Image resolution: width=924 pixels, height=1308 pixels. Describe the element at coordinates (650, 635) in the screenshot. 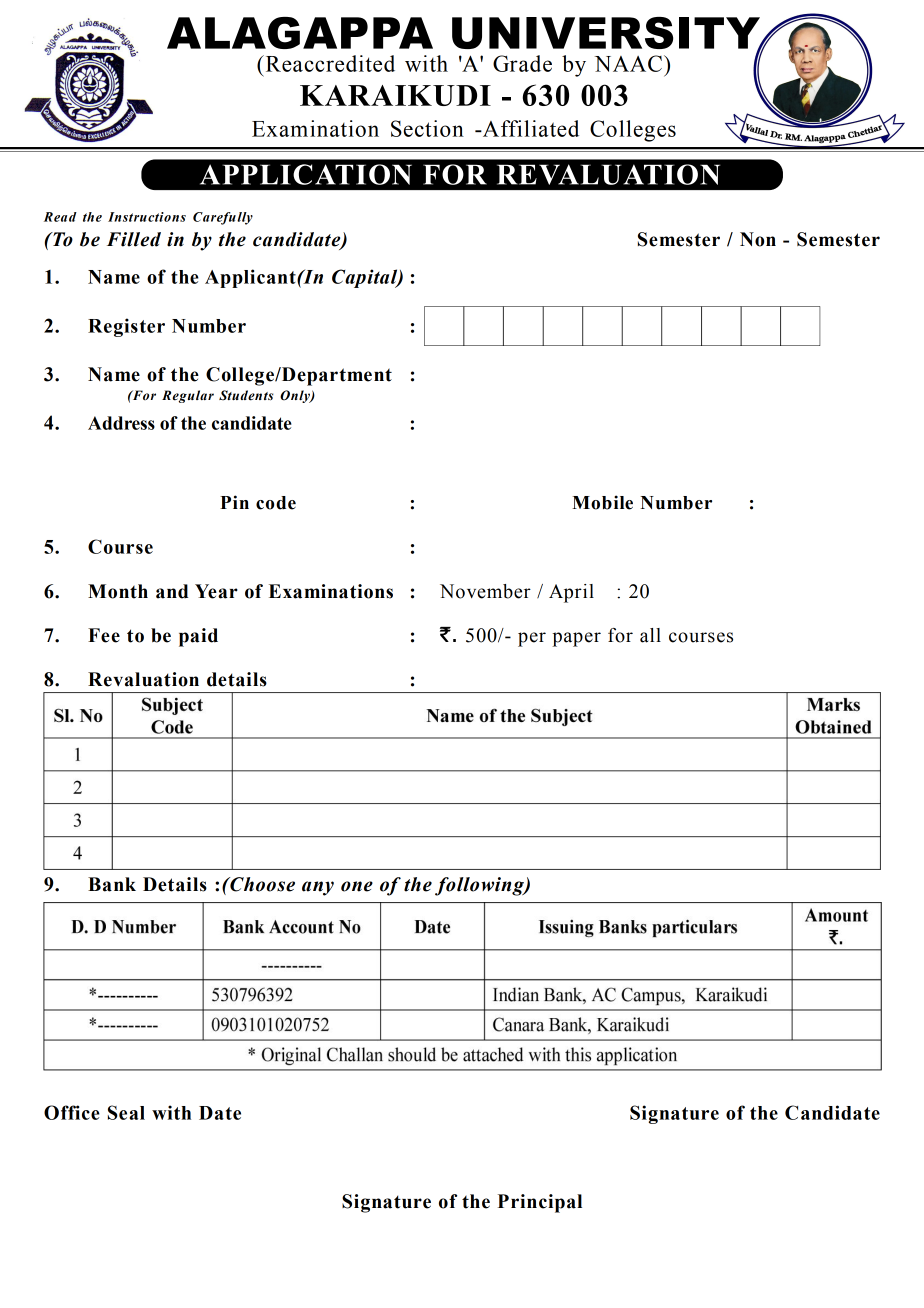

I see `all` at that location.
